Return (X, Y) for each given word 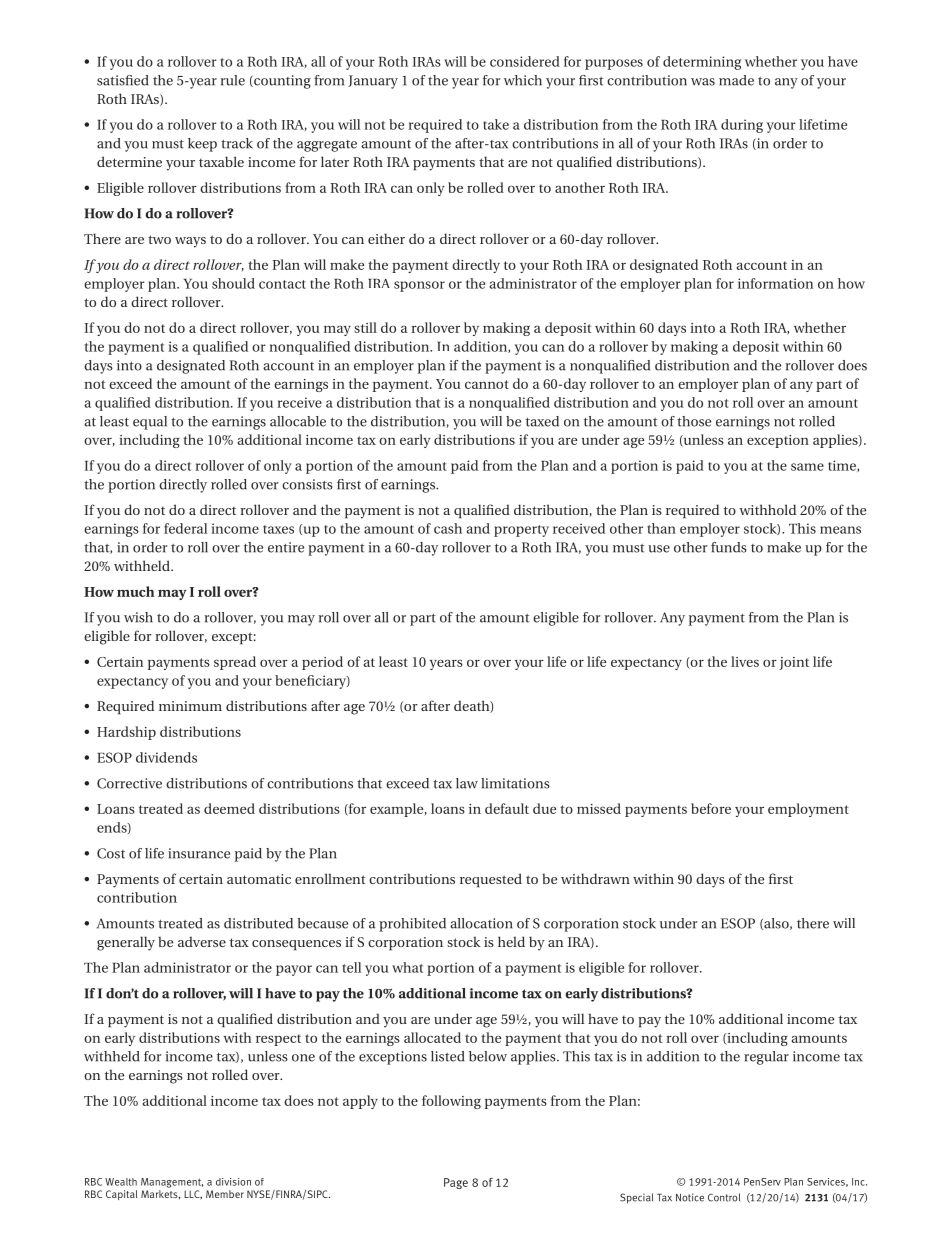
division (233, 1182)
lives (745, 661)
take (496, 124)
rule (233, 80)
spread (235, 663)
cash (448, 528)
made (736, 80)
